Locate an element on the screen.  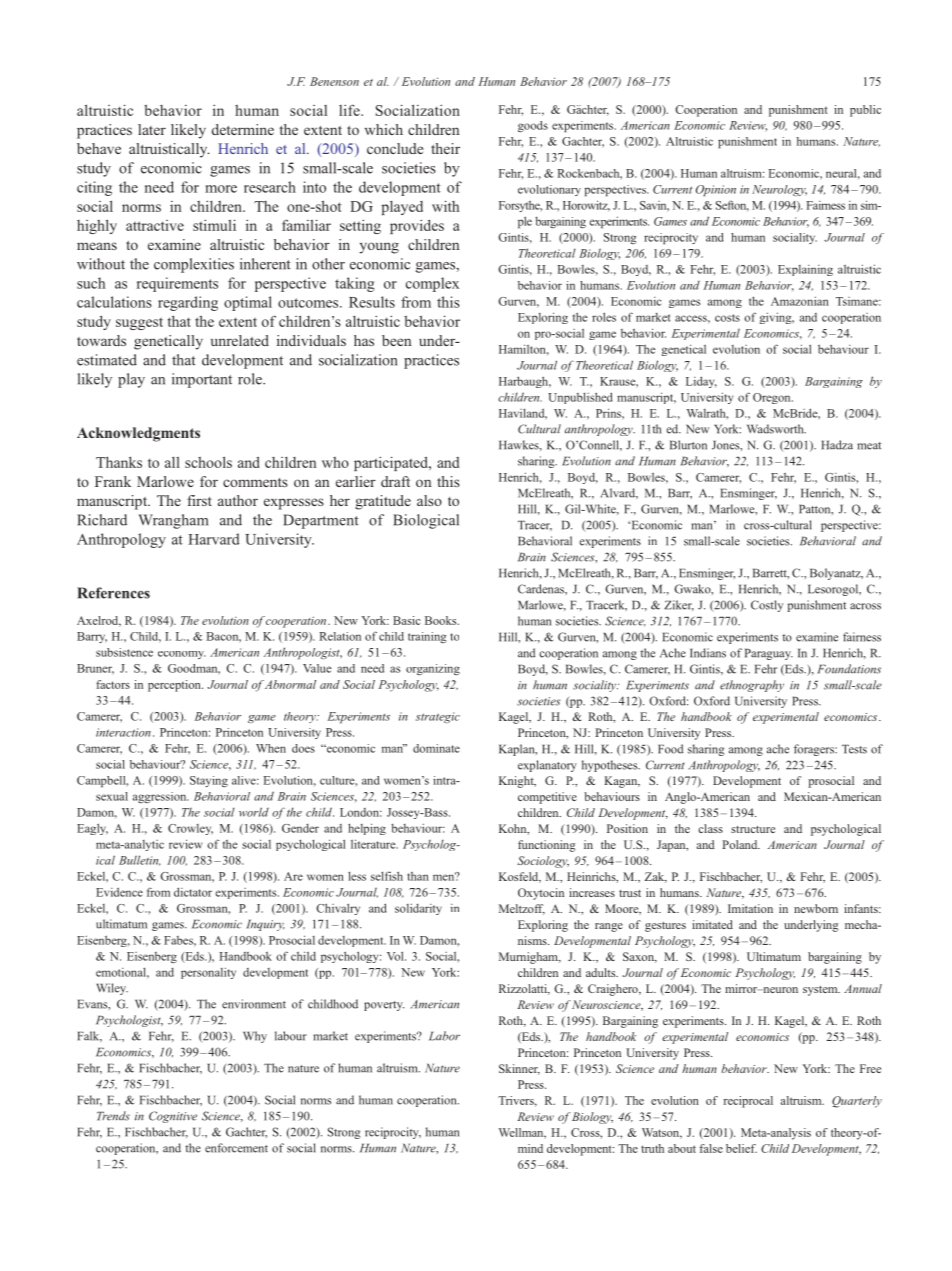
reciprocal is located at coordinates (748, 1102).
